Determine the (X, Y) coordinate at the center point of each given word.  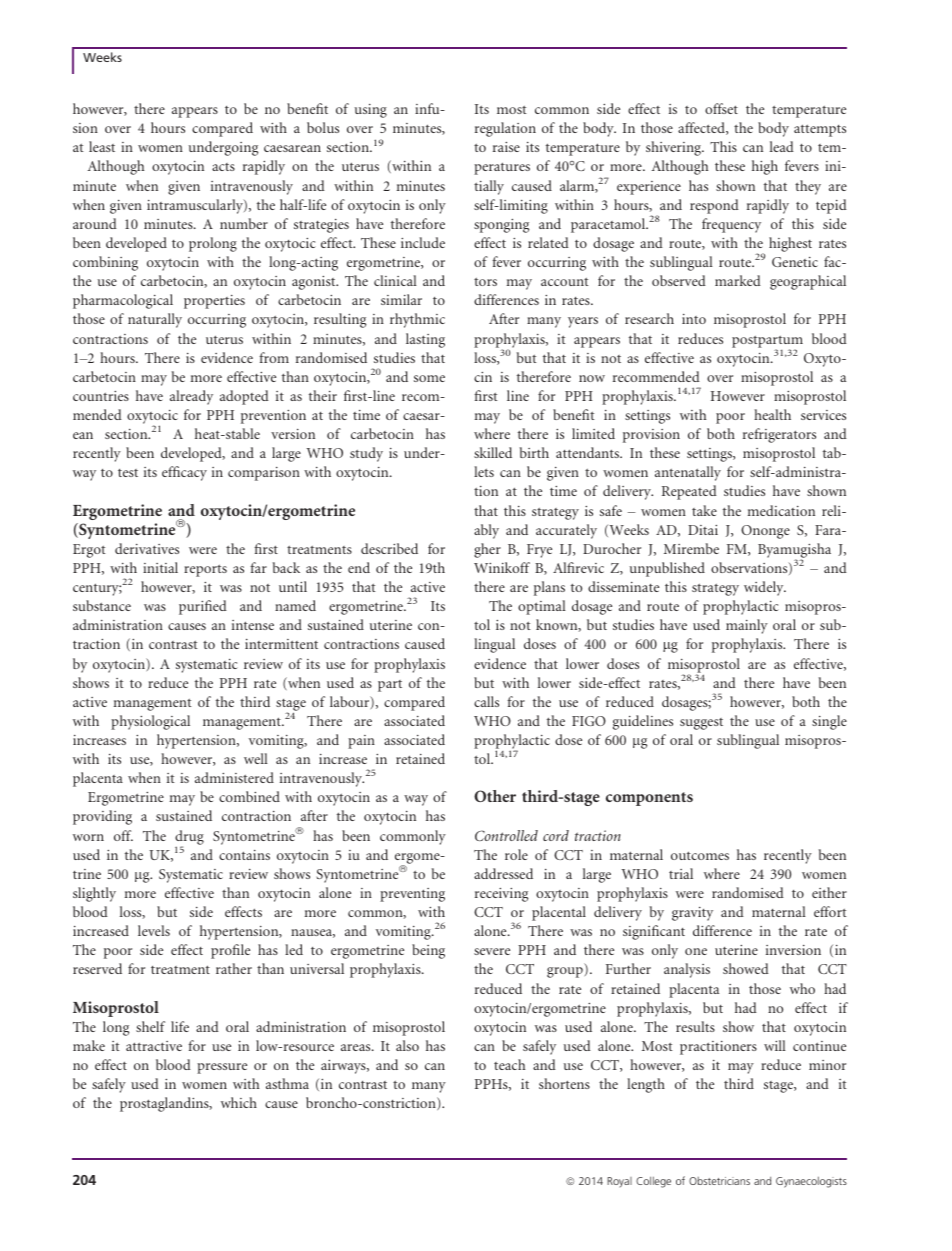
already (191, 397)
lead (782, 146)
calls (486, 701)
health (772, 414)
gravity (692, 914)
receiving (501, 895)
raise (506, 147)
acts (223, 167)
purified (203, 607)
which (239, 1102)
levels (154, 930)
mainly (747, 626)
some (429, 378)
